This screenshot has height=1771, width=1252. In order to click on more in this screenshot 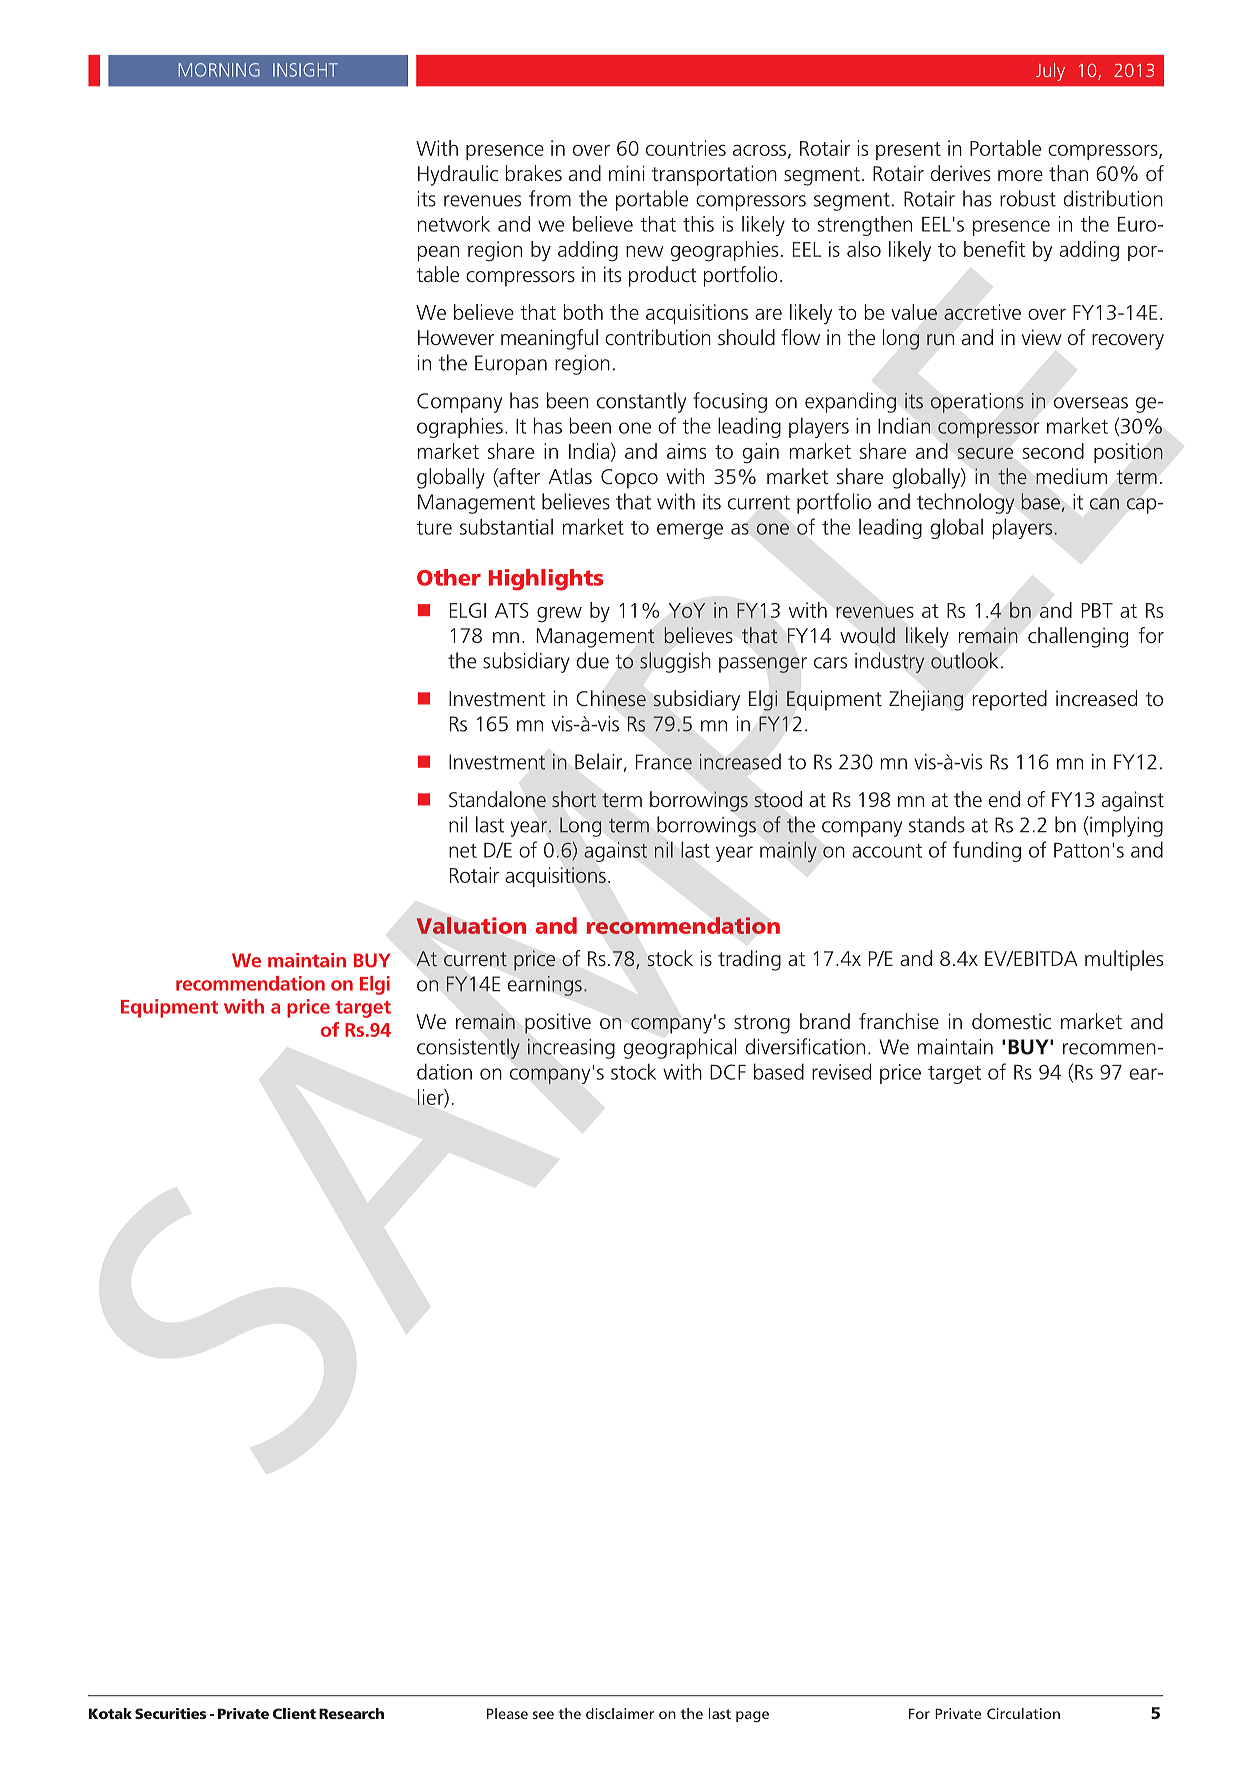, I will do `click(1020, 175)`.
